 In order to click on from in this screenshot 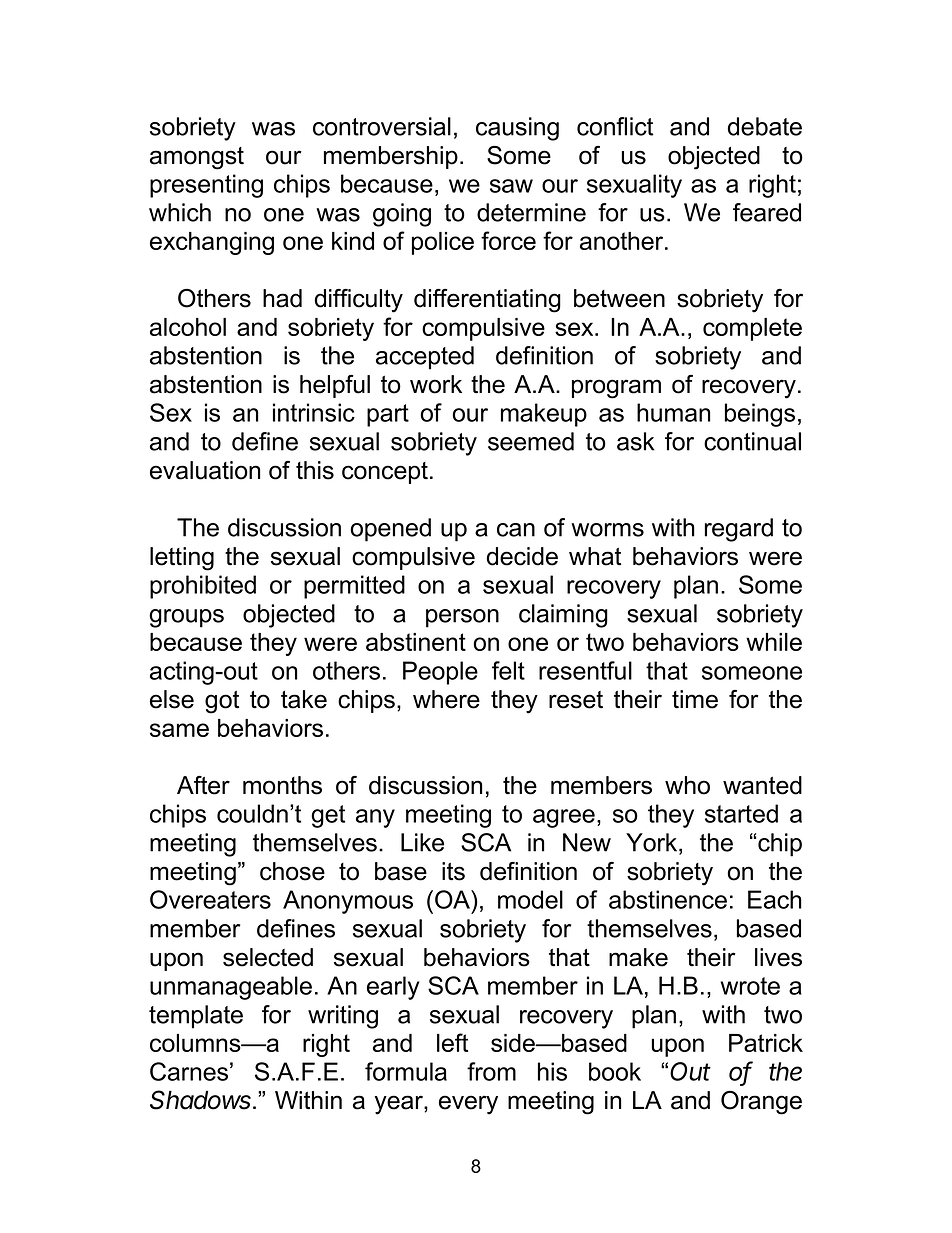, I will do `click(491, 1071)`.
